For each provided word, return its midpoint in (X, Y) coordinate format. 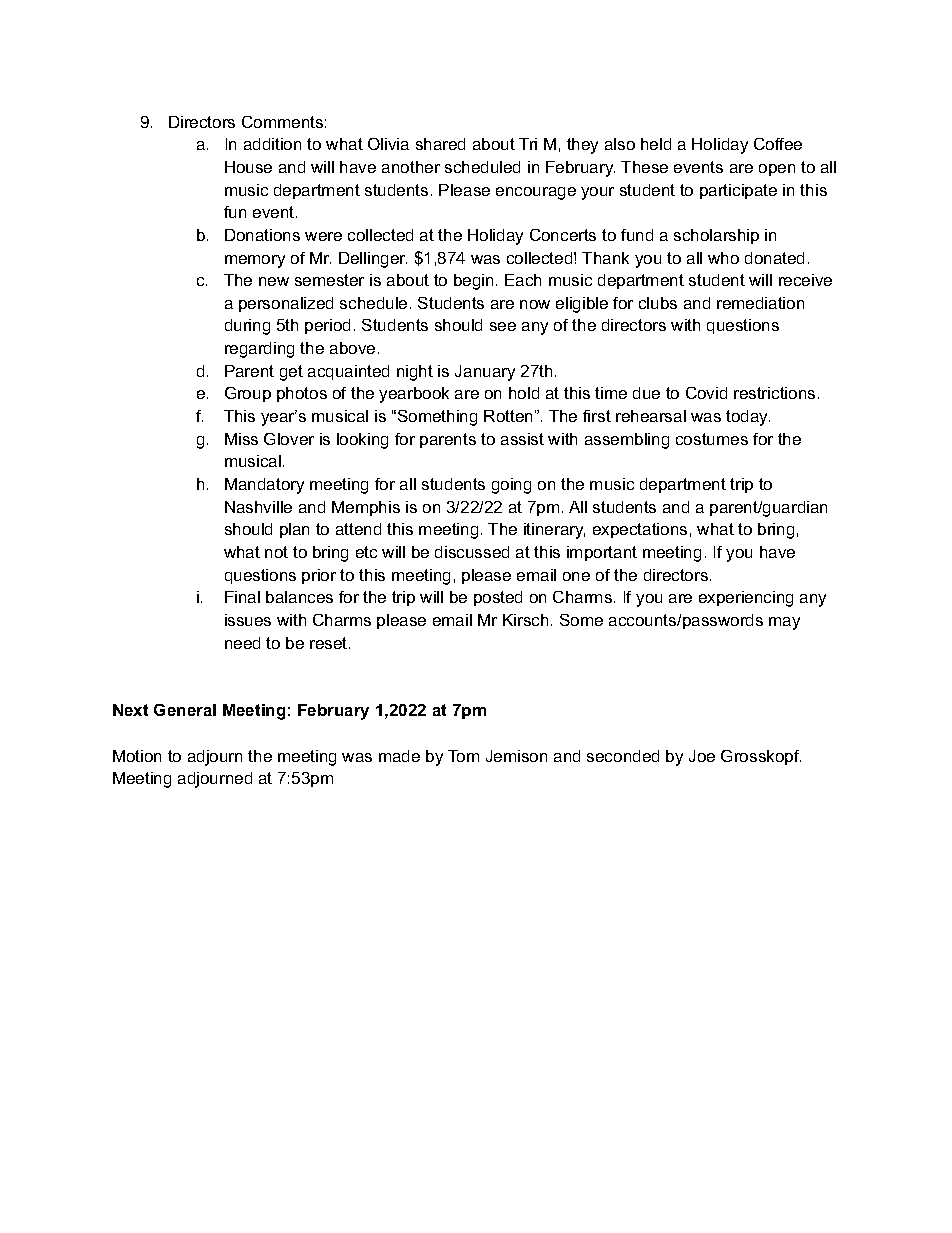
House (248, 167)
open (777, 170)
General (185, 710)
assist (522, 439)
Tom (463, 756)
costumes (712, 439)
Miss (241, 439)
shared (440, 144)
